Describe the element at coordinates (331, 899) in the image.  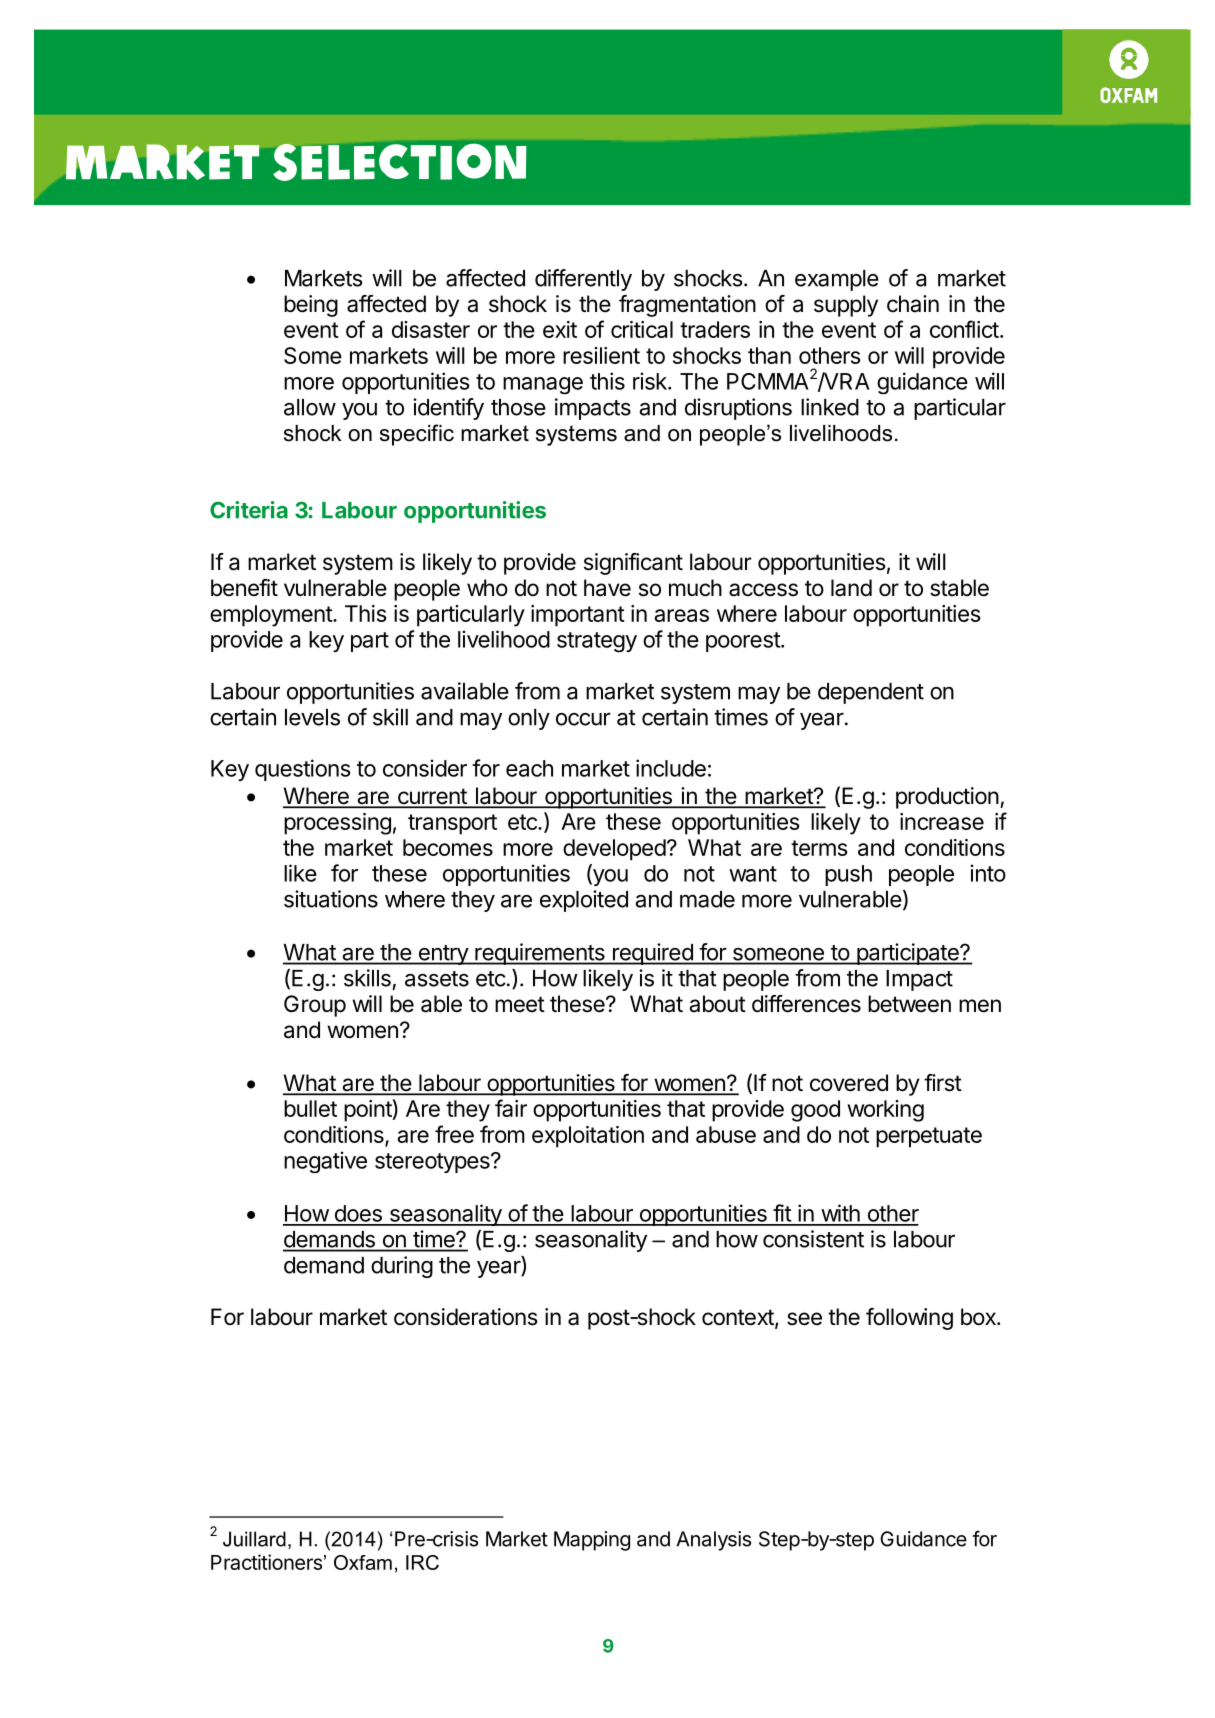
I see `situations` at that location.
